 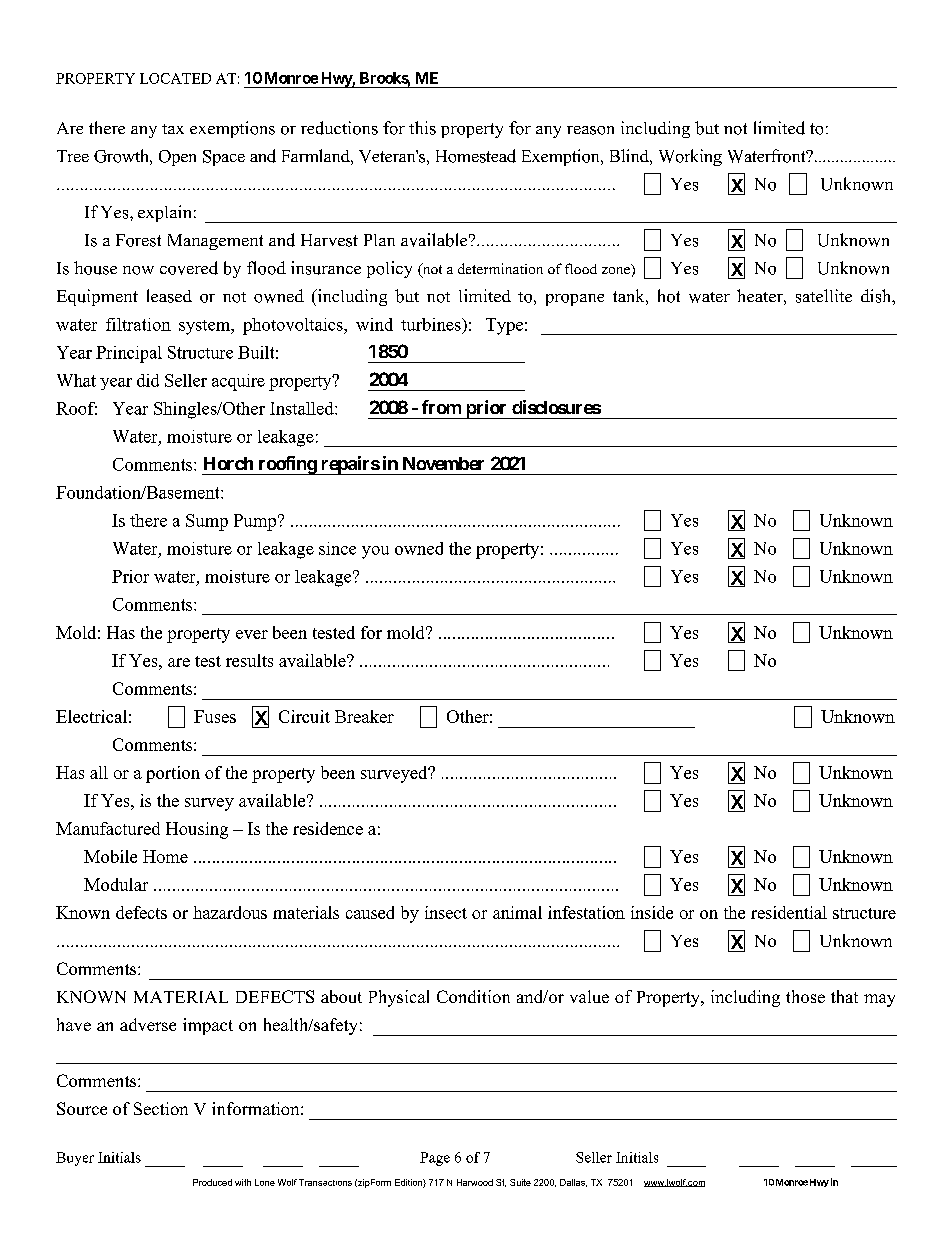 I want to click on animal, so click(x=517, y=912).
